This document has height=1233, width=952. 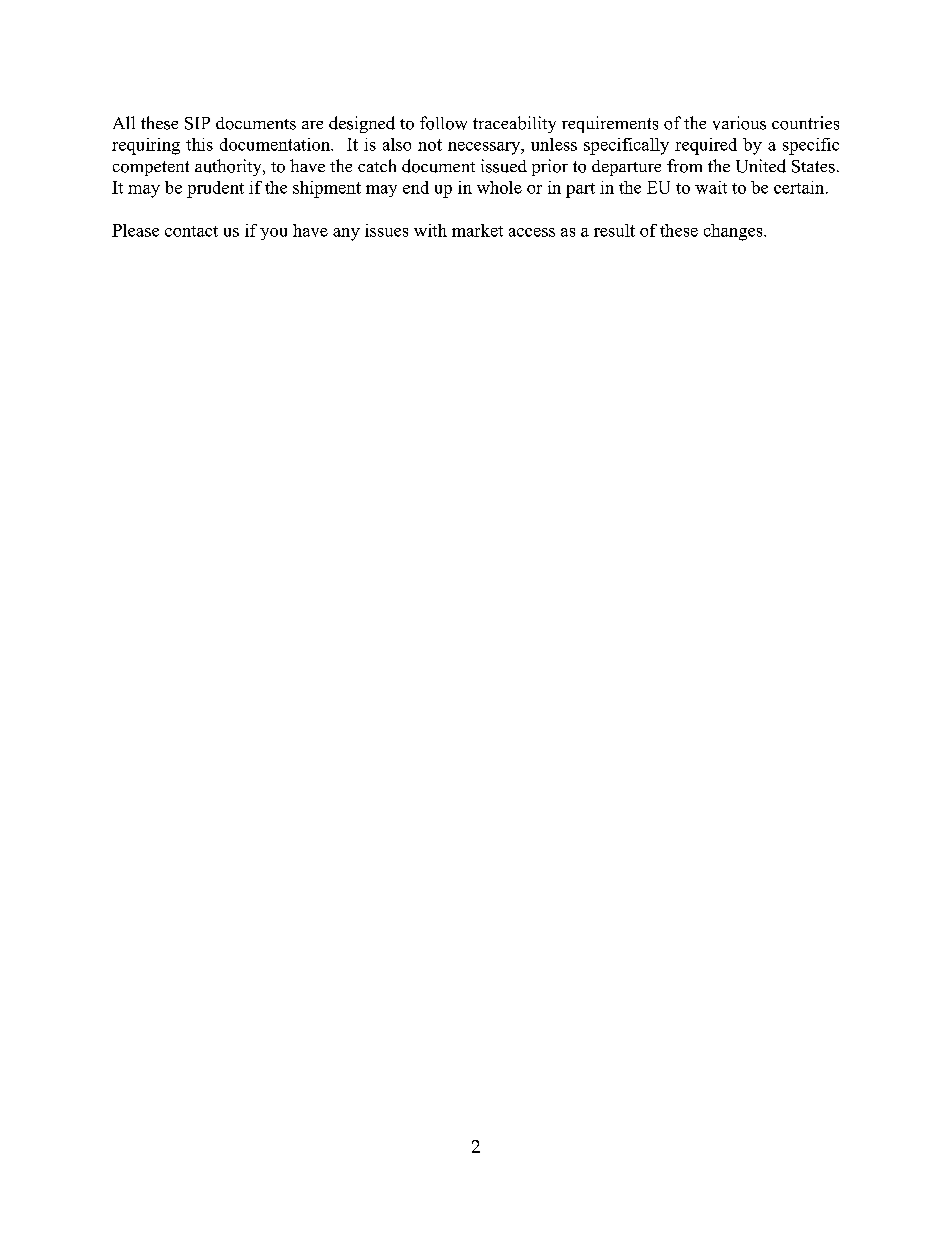 What do you see at coordinates (711, 187) in the document?
I see `wait` at bounding box center [711, 187].
